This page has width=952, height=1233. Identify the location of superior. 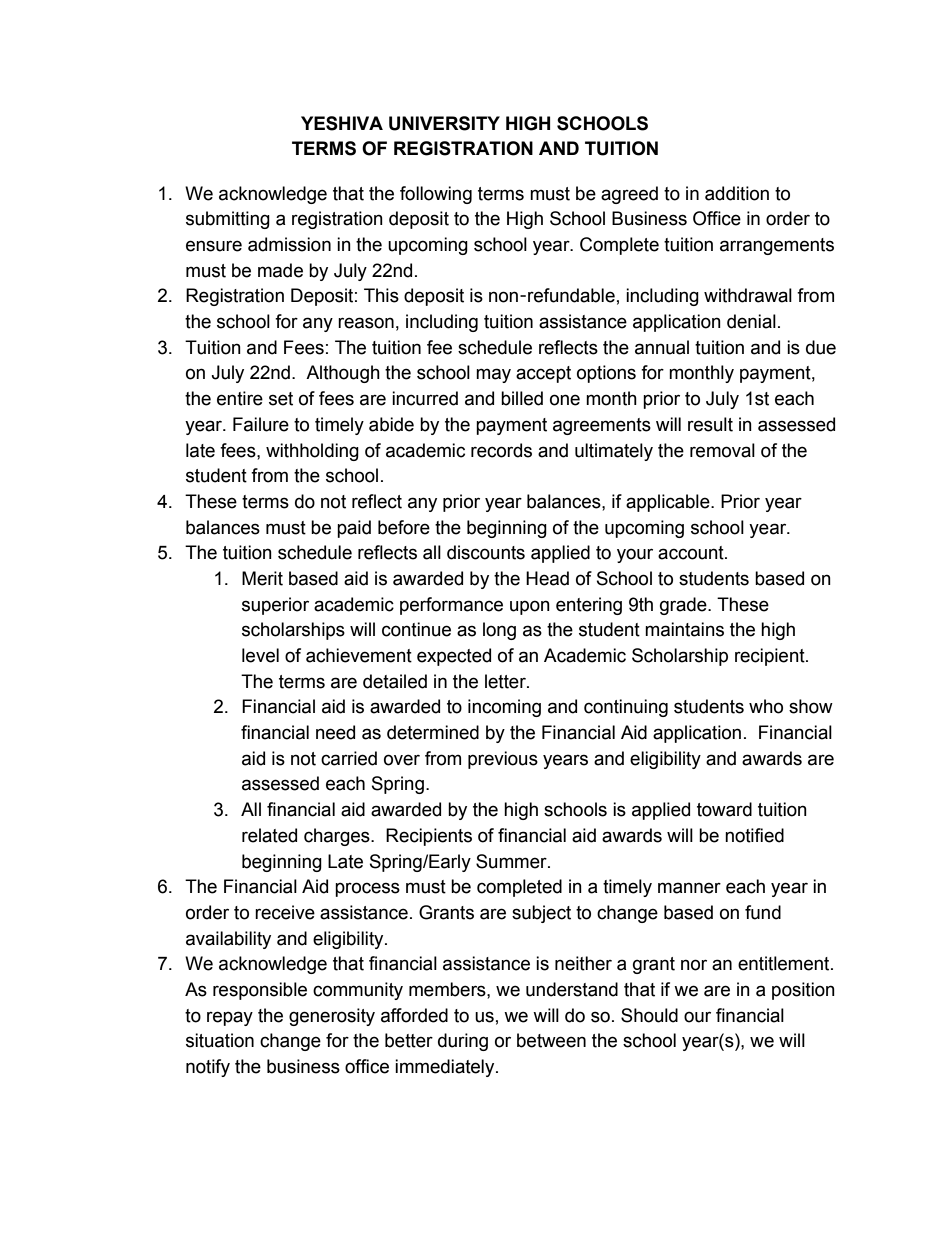
(275, 606).
